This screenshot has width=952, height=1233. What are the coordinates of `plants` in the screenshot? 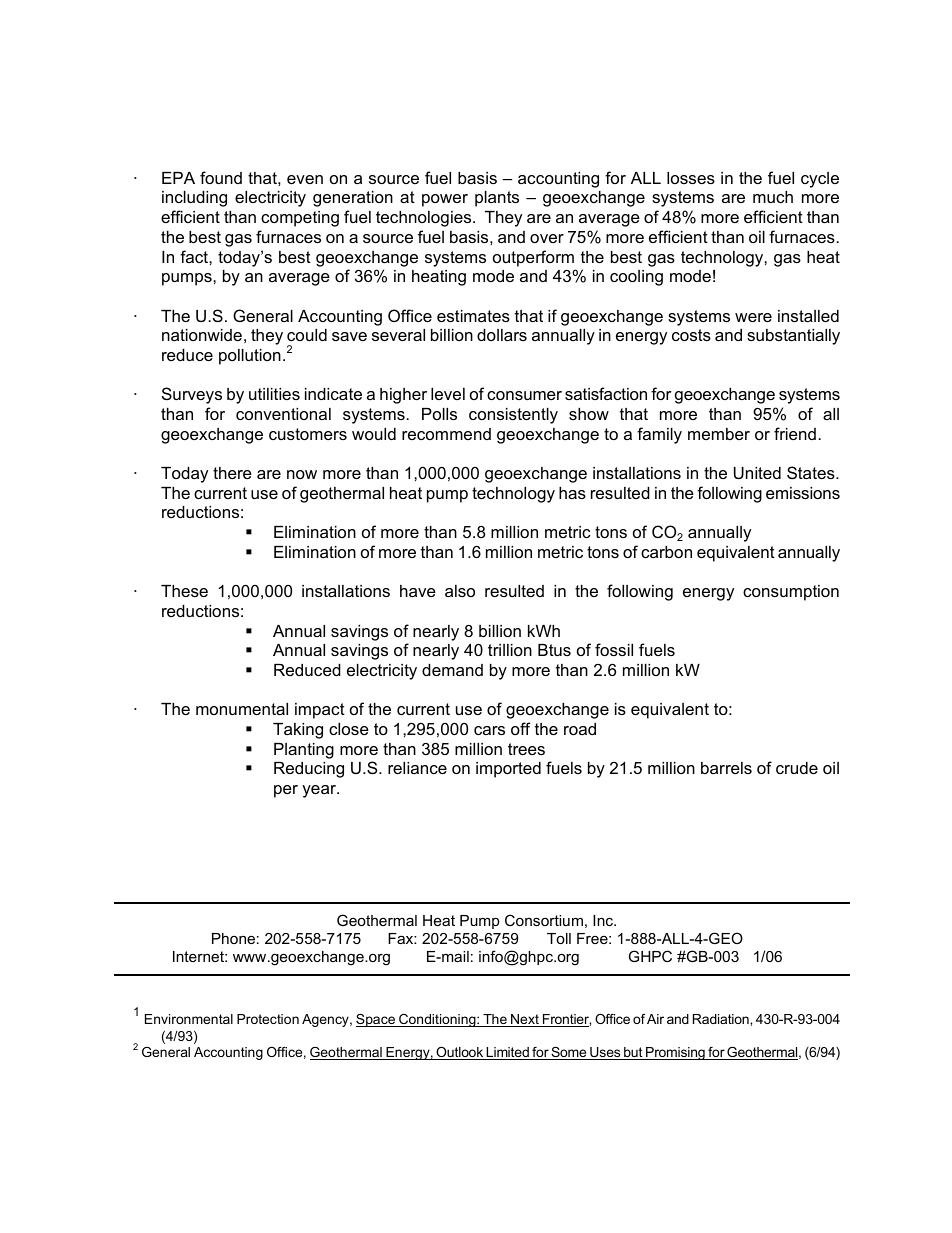 It's located at (497, 199).
